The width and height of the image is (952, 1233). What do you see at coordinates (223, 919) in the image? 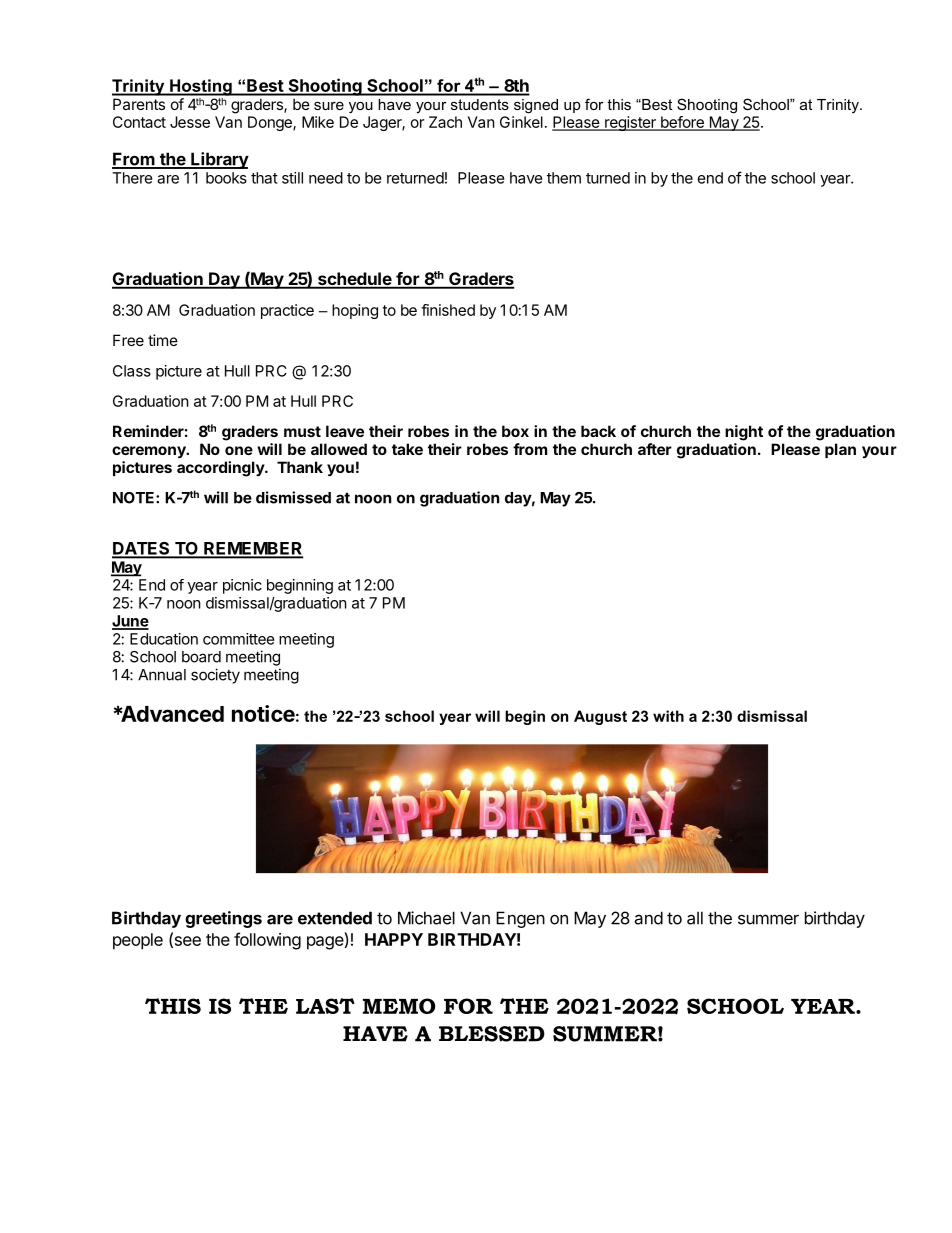
I see `greetings` at bounding box center [223, 919].
